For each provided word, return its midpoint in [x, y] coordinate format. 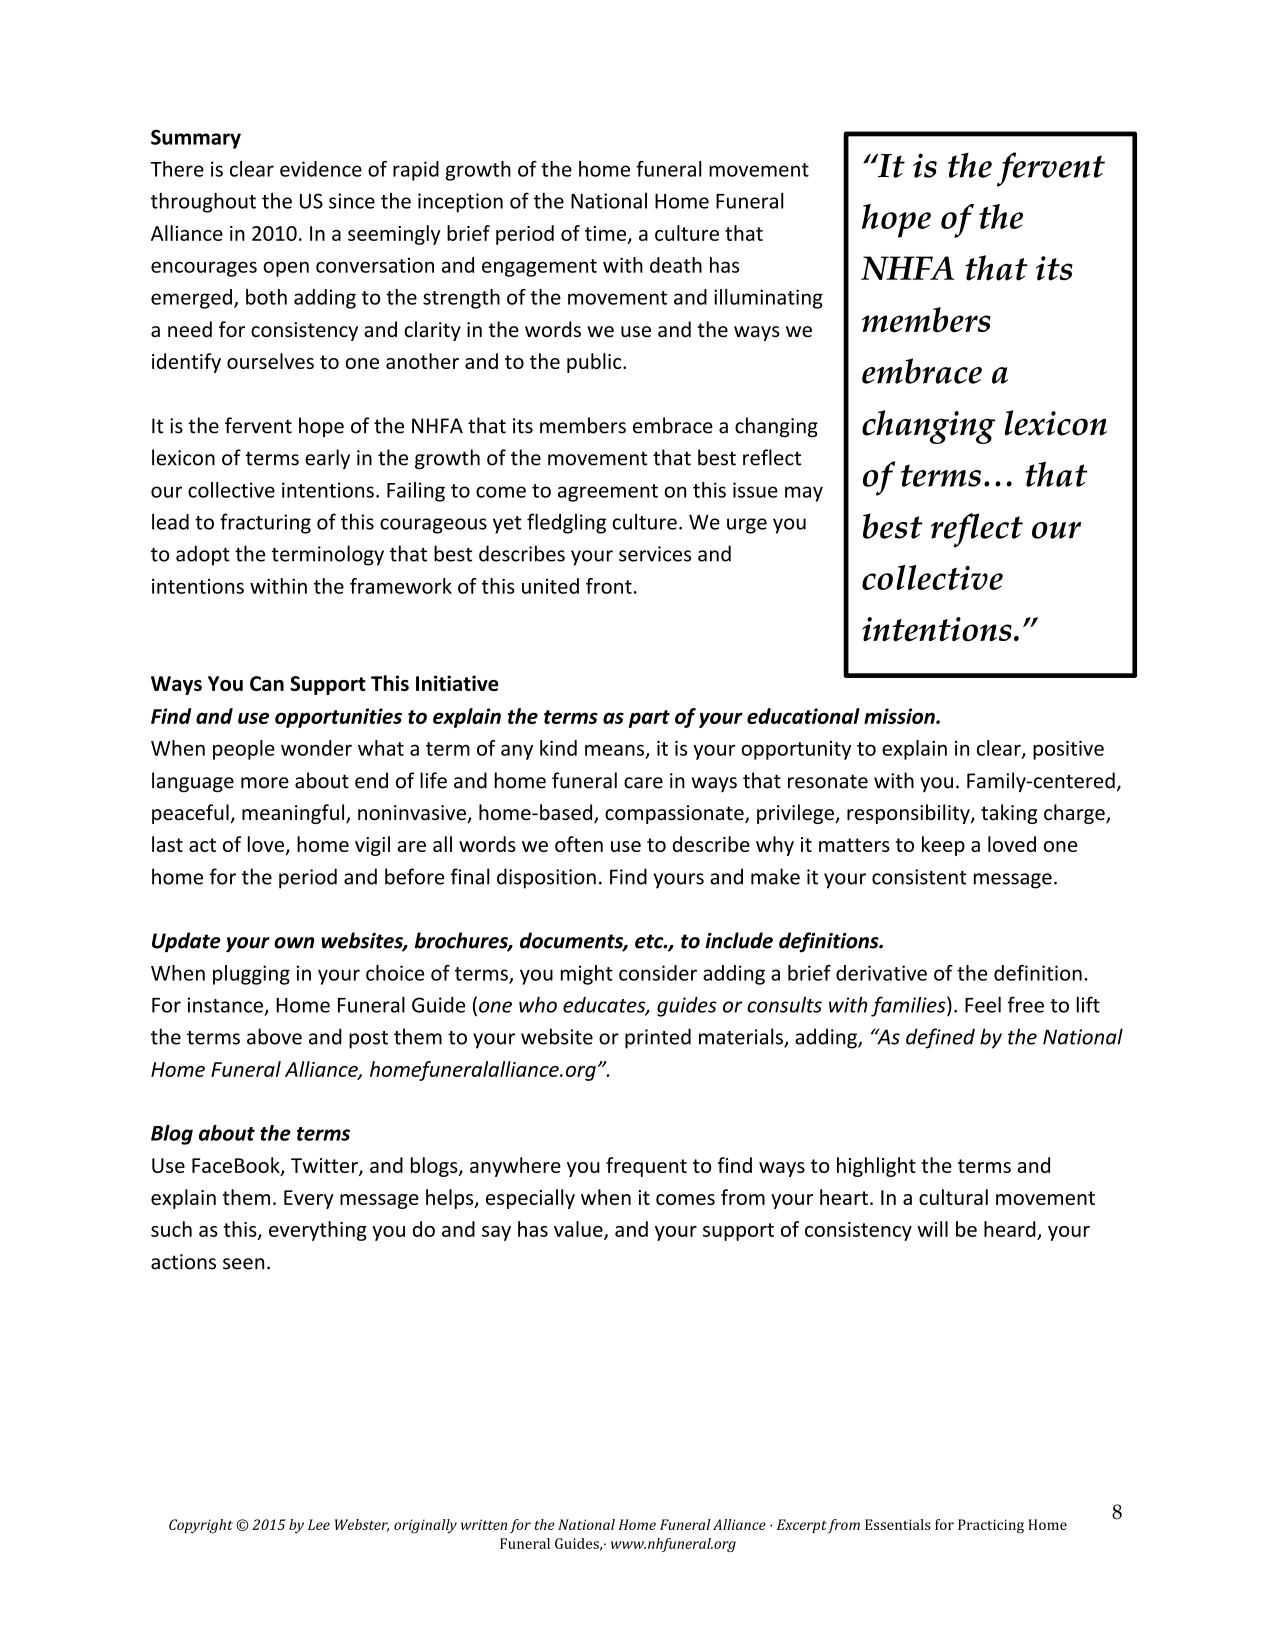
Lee [319, 1524]
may [804, 494]
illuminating [768, 299]
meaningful [293, 814]
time [607, 234]
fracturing [265, 523]
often [579, 844]
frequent [646, 1167]
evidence [321, 169]
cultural [953, 1197]
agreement [608, 493]
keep [943, 846]
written [484, 1524]
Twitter [325, 1167]
